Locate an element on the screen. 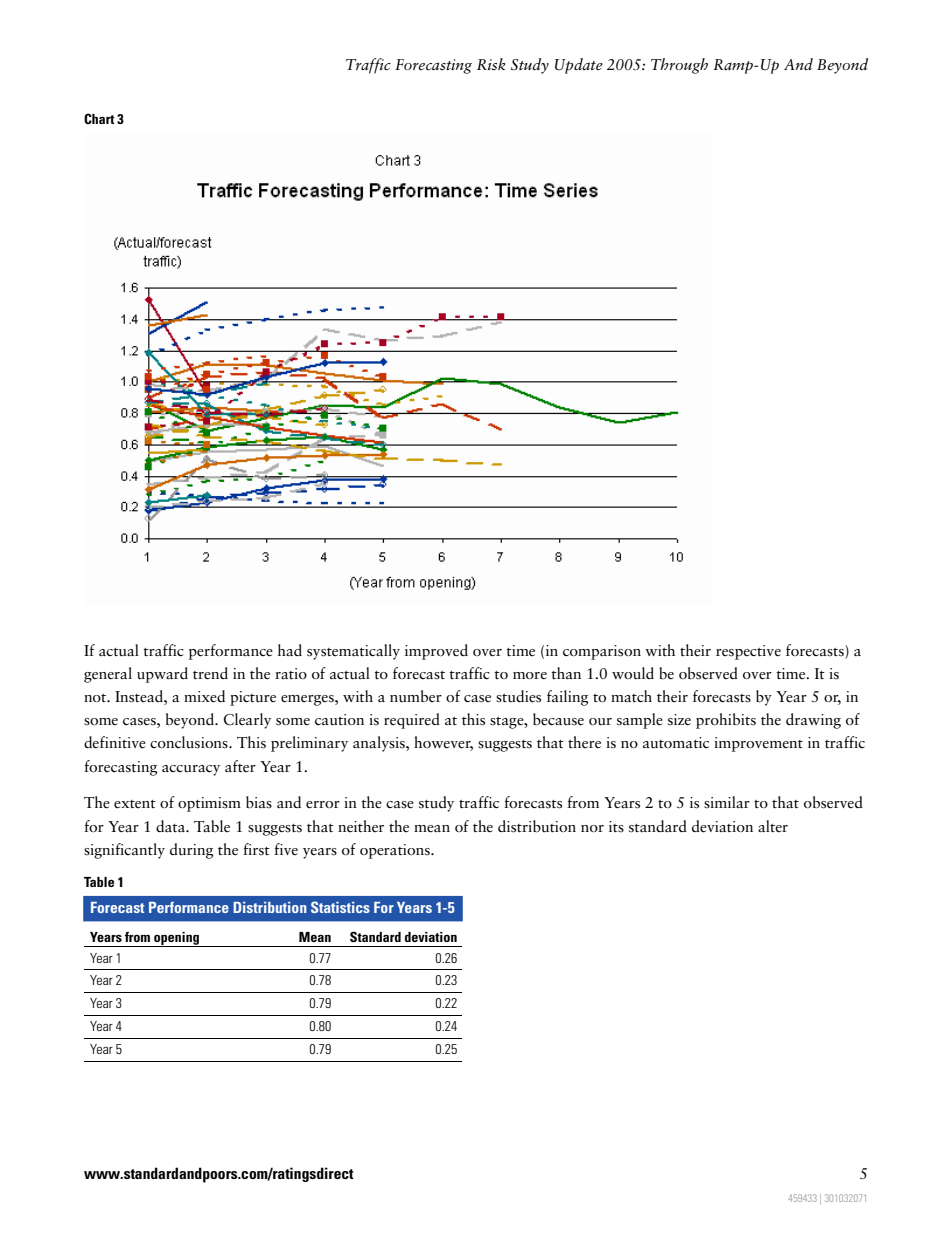 Image resolution: width=952 pixels, height=1233 pixels. alter is located at coordinates (773, 826).
